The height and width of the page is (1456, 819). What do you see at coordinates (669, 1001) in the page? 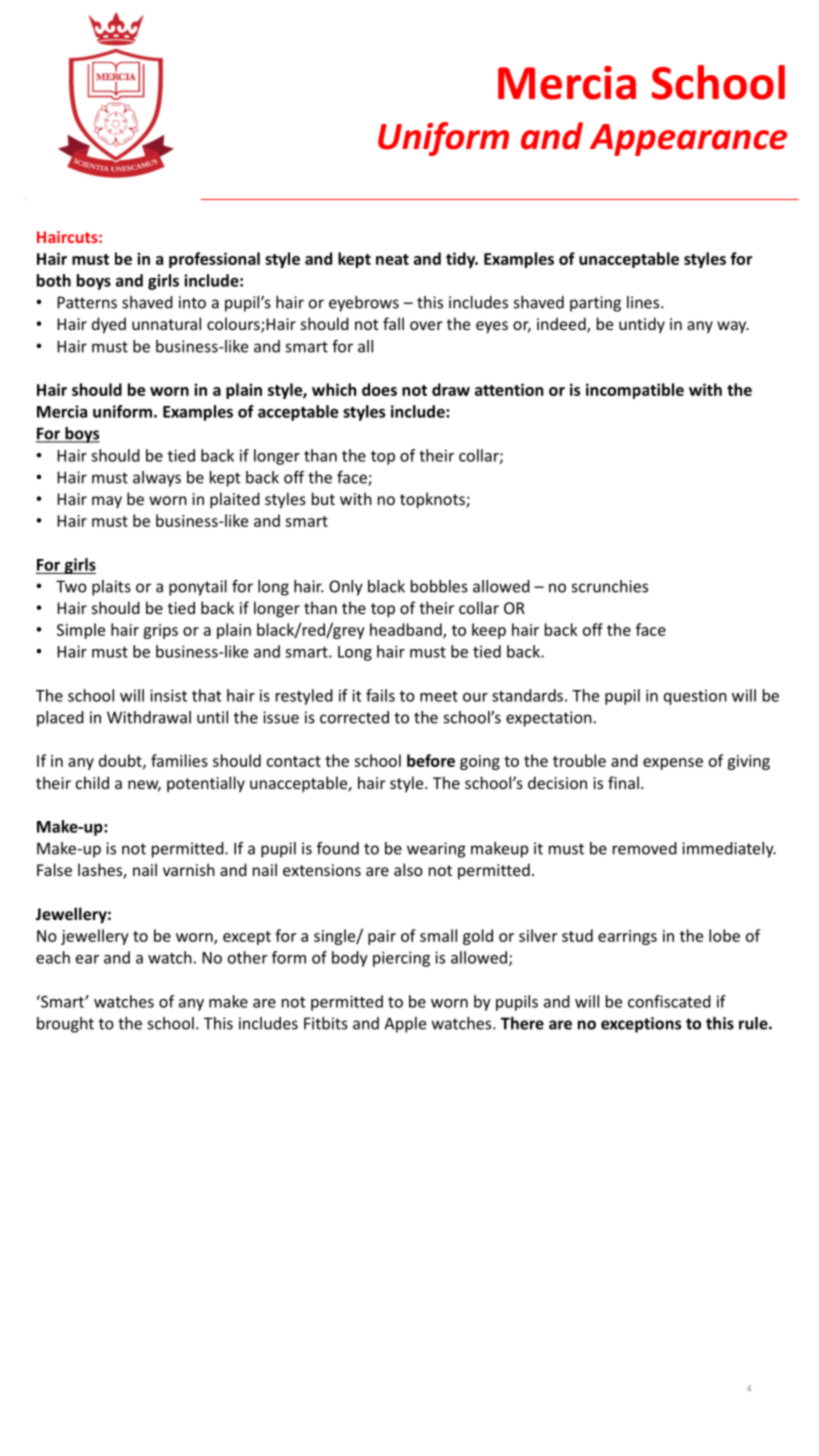
I see `confiscated` at bounding box center [669, 1001].
